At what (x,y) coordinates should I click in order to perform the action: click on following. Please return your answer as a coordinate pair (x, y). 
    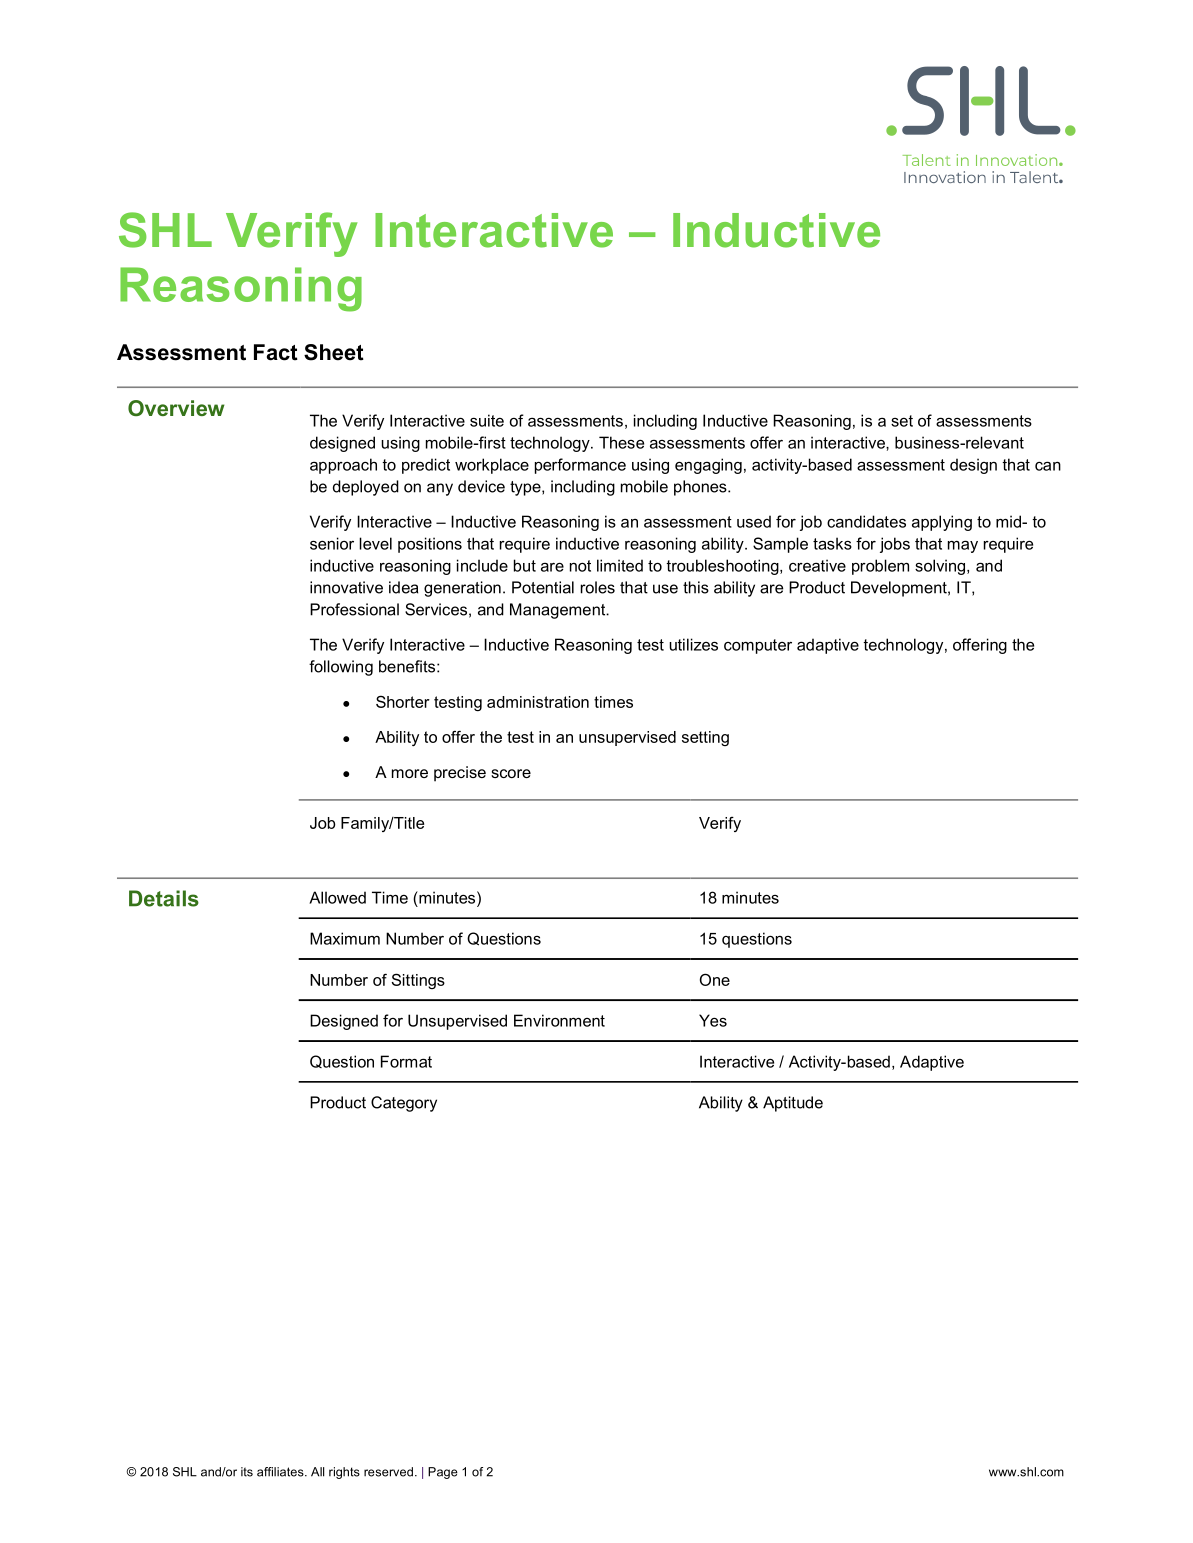
    Looking at the image, I should click on (341, 668).
